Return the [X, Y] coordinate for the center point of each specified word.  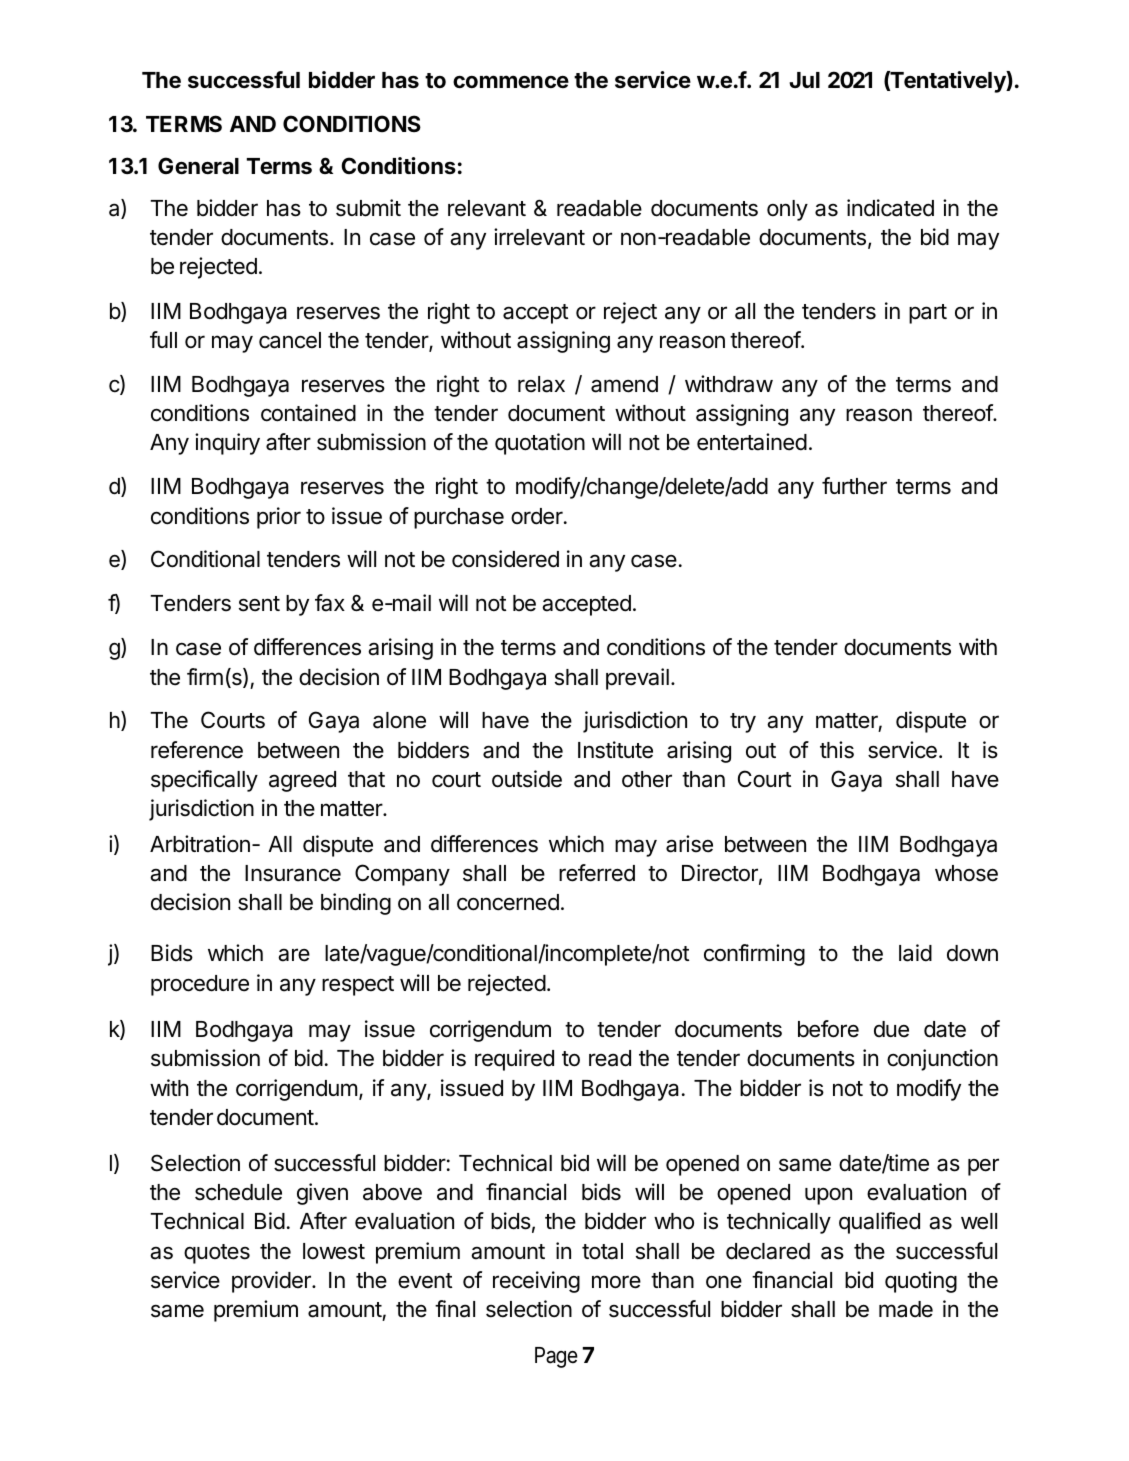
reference [197, 750]
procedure [200, 985]
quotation [540, 444]
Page [556, 1357]
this [837, 750]
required [514, 1060]
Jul [804, 80]
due [891, 1029]
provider [272, 1282]
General [198, 166]
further [854, 486]
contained [308, 413]
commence [511, 82]
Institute [615, 750]
